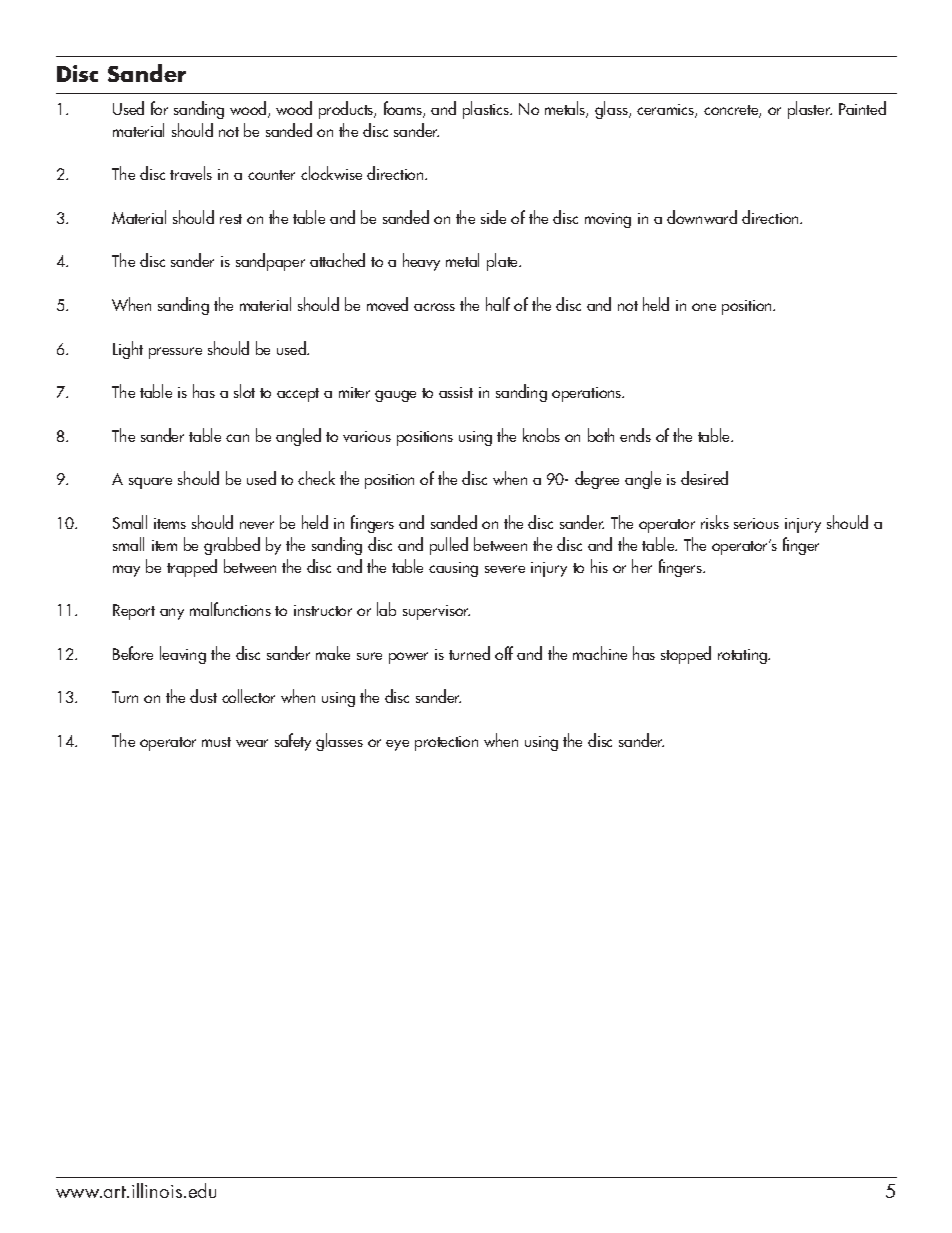  Describe the element at coordinates (191, 173) in the image. I see `travels` at that location.
